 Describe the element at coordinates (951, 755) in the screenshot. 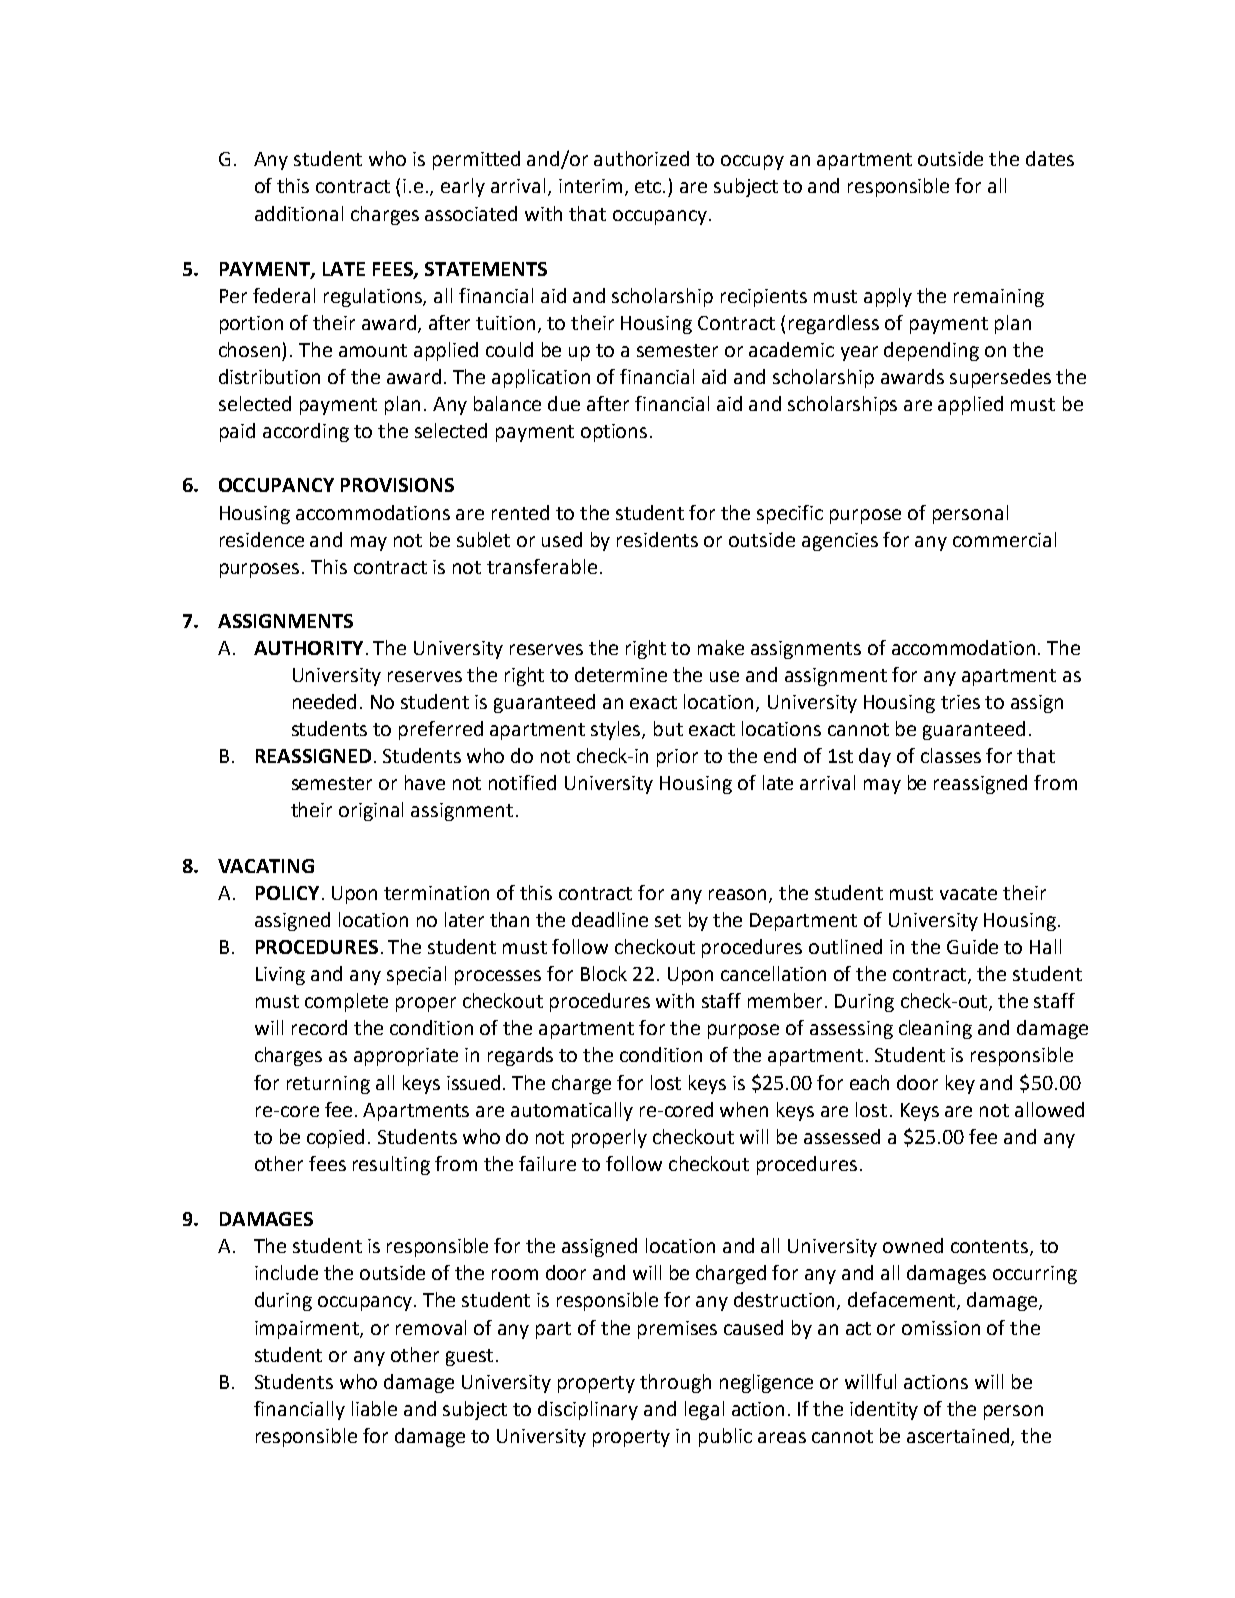

I see `classes` at that location.
